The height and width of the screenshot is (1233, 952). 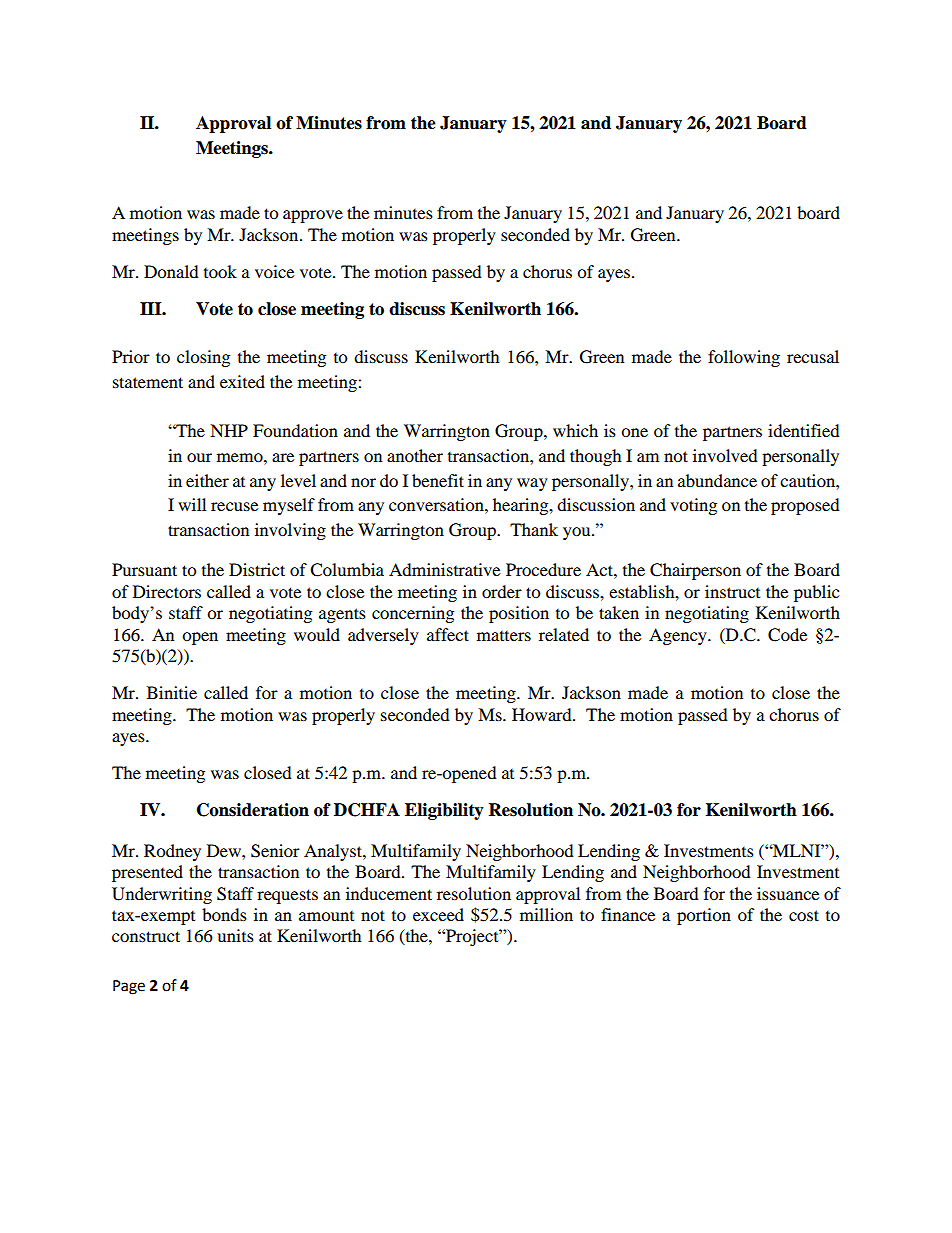 I want to click on identified, so click(x=804, y=430).
